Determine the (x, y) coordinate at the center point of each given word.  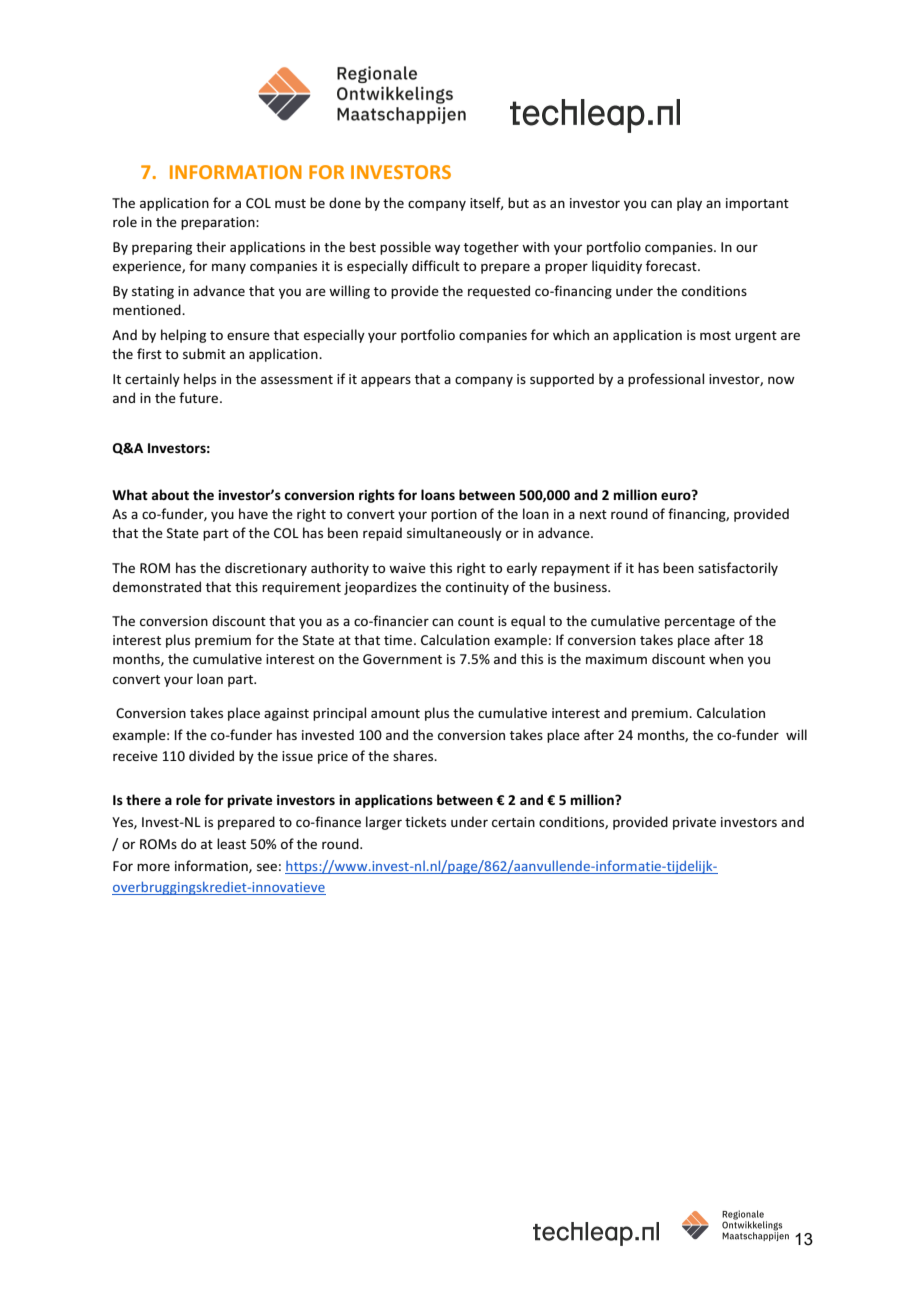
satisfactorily (738, 569)
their (211, 246)
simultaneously (454, 534)
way (447, 249)
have (253, 513)
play (689, 204)
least (231, 843)
